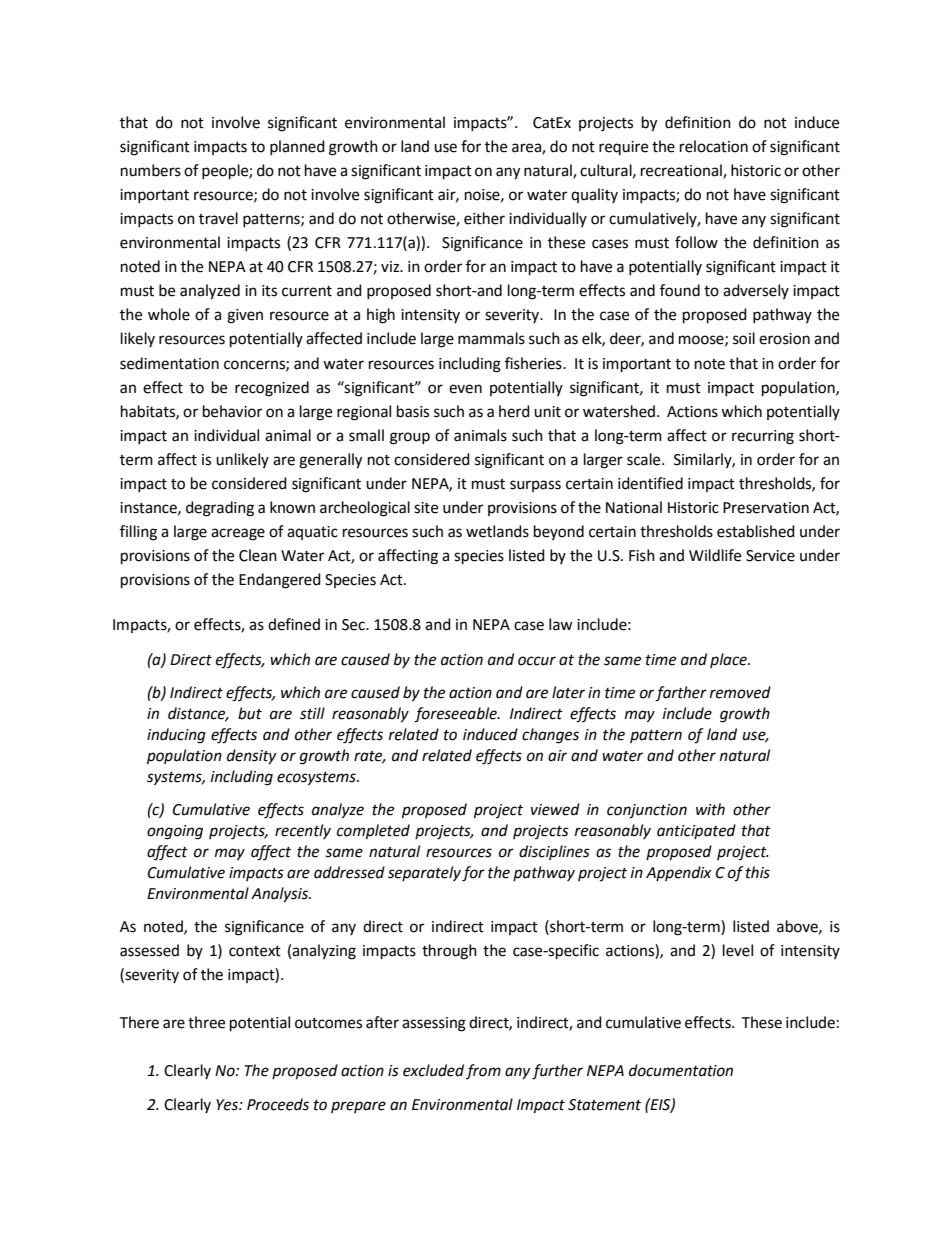 This screenshot has height=1233, width=952. Describe the element at coordinates (456, 715) in the screenshot. I see `foreseeable` at that location.
